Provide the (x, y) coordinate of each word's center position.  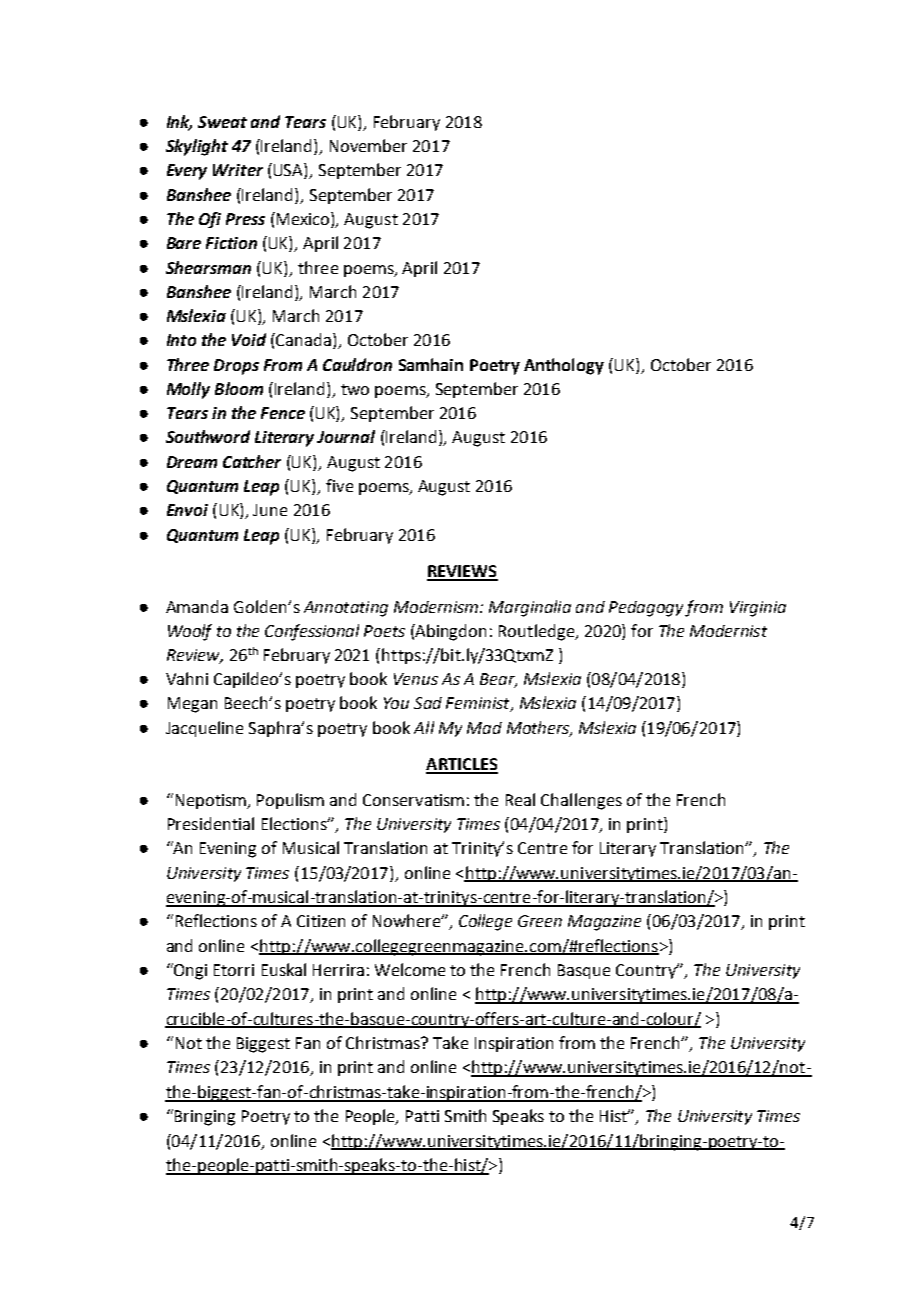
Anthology (564, 366)
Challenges (581, 801)
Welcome (410, 969)
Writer (238, 170)
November (368, 145)
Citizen (321, 921)
